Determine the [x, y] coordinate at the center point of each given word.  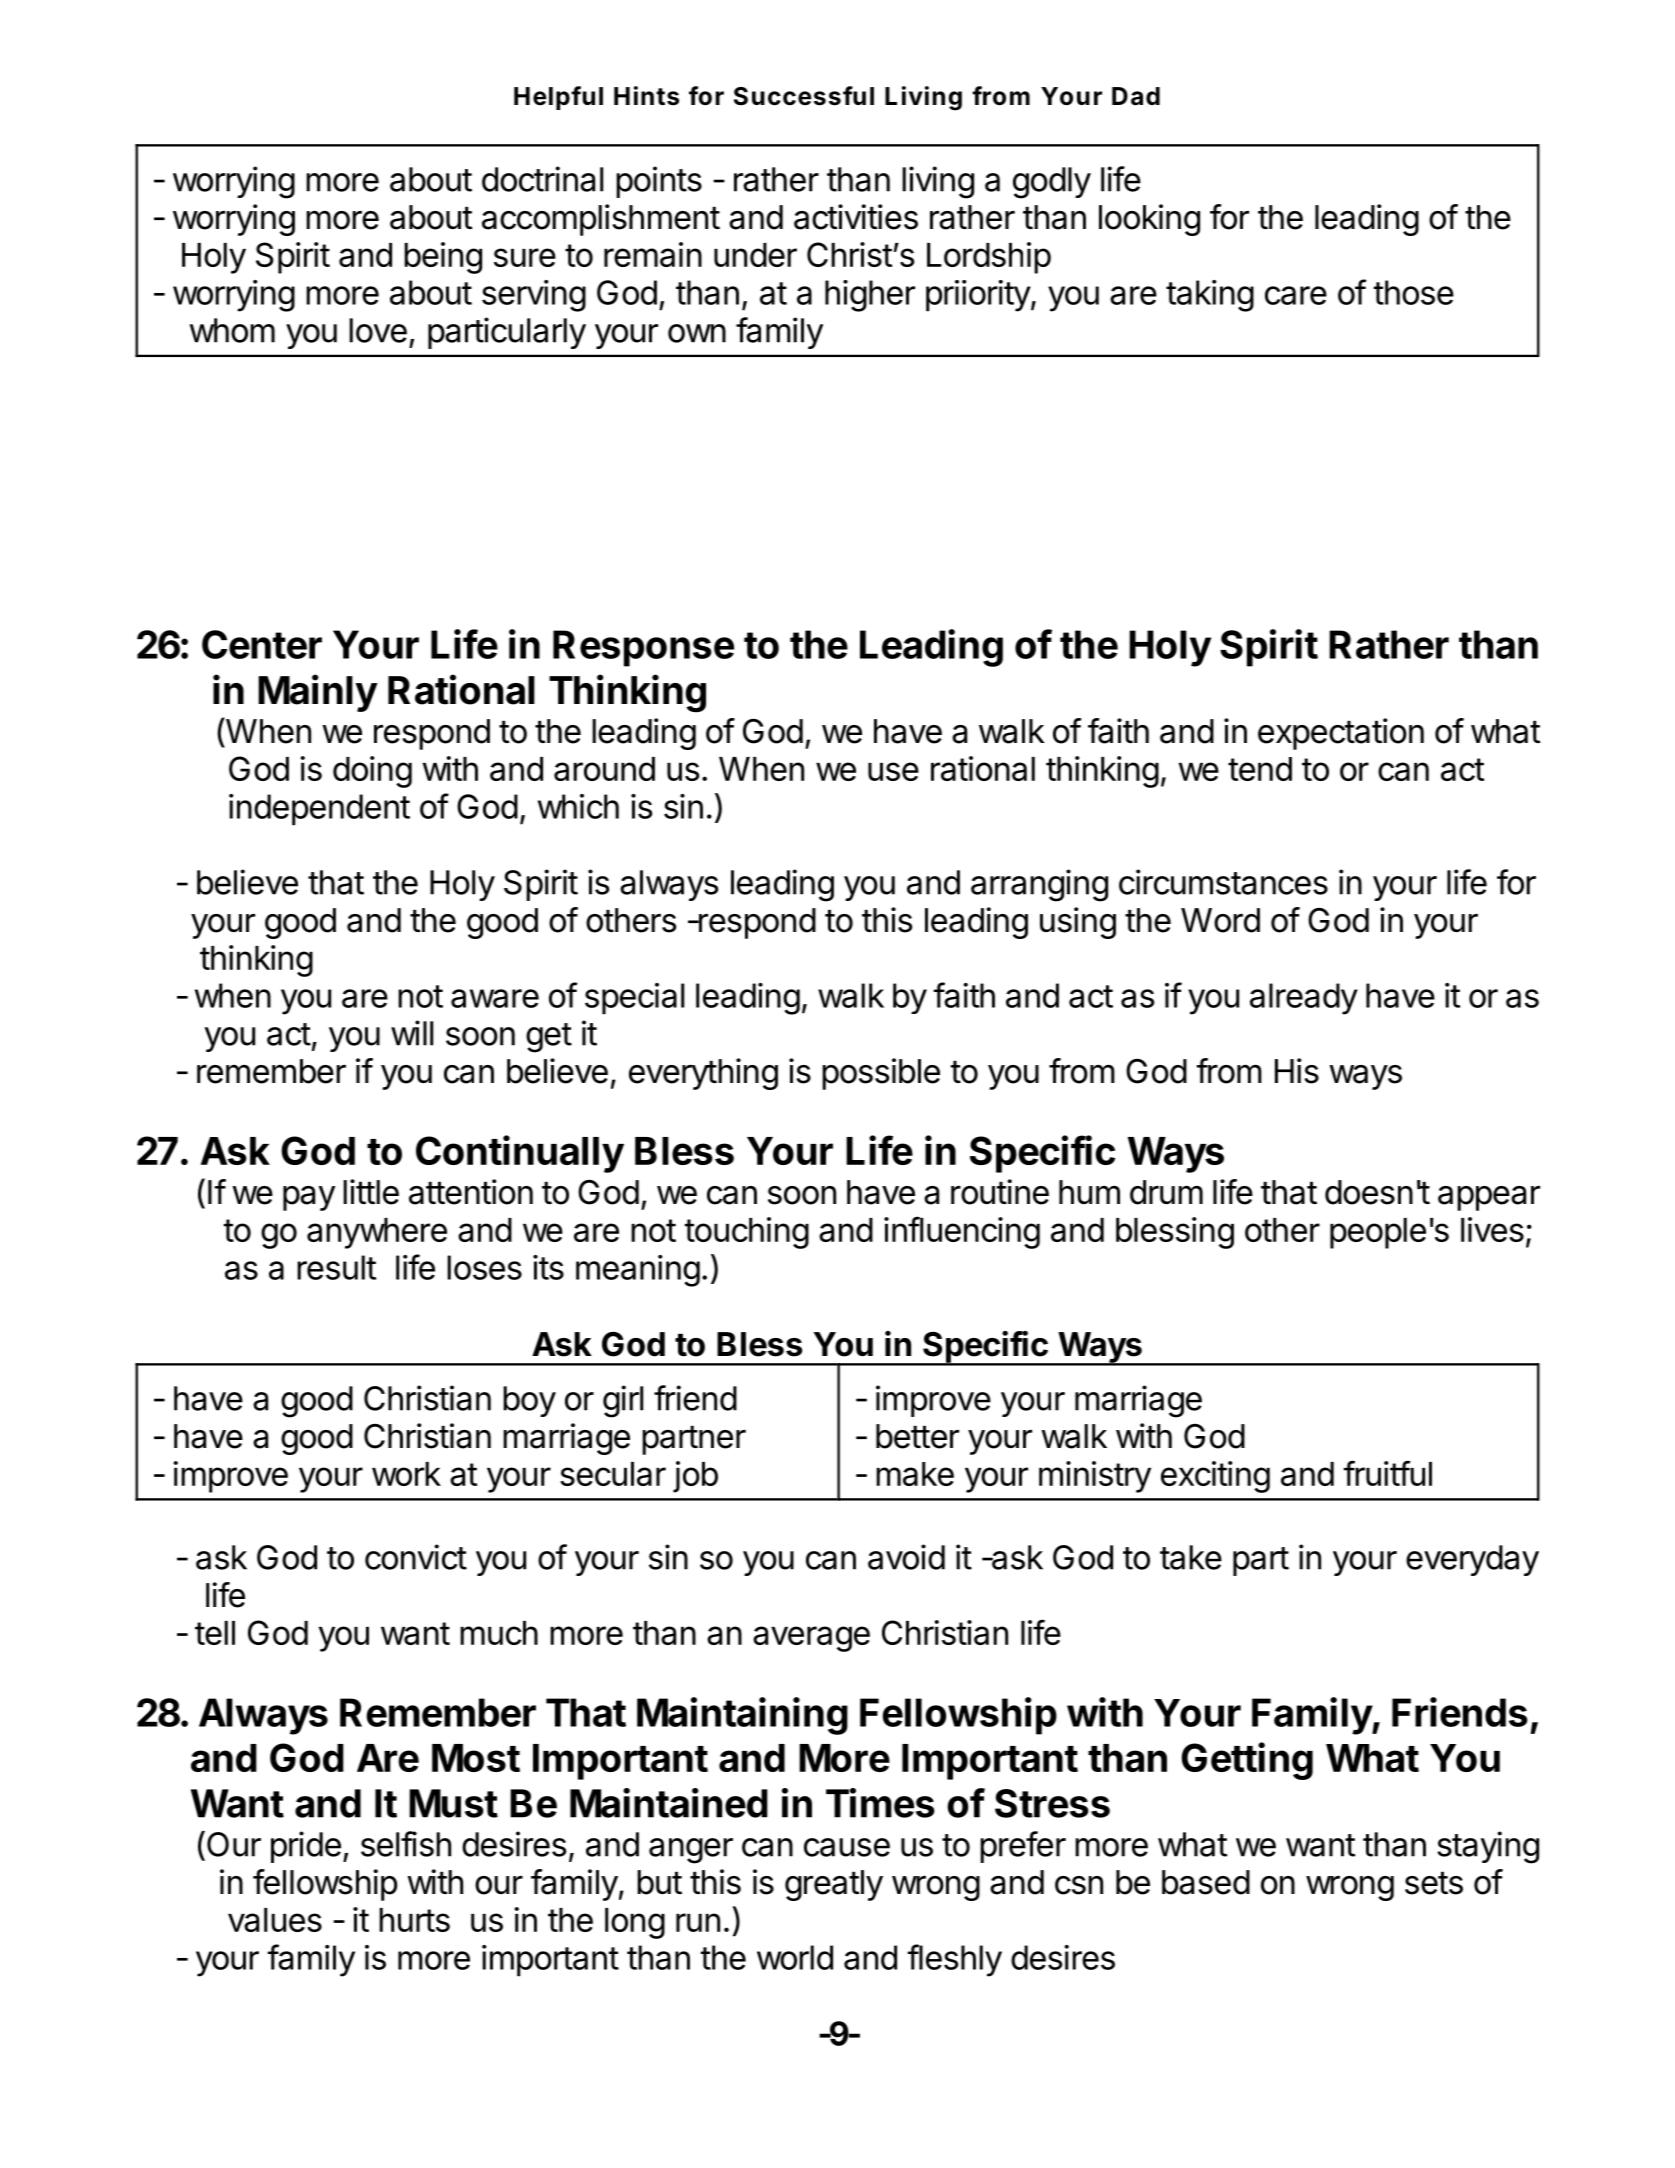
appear [1489, 1198]
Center [262, 644]
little [371, 1192]
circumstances [1223, 882]
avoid [906, 1557]
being [443, 258]
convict [416, 1557]
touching [747, 1233]
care [1296, 295]
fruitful [1388, 1473]
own [697, 333]
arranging [1039, 885]
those [1414, 292]
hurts [414, 1920]
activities [856, 217]
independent [319, 810]
